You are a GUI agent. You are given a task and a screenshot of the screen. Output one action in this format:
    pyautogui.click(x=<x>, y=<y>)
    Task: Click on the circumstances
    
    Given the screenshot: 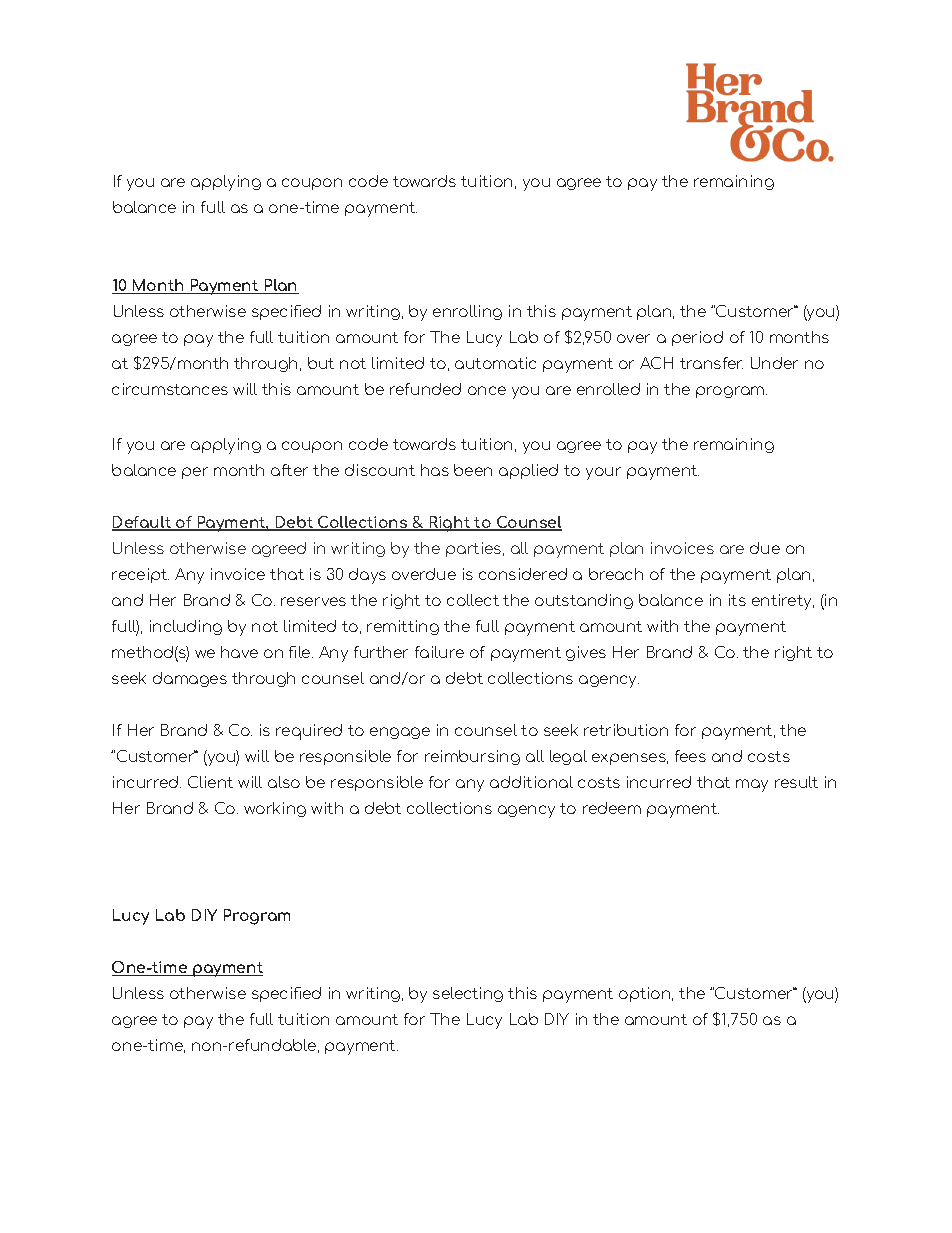 What is the action you would take?
    pyautogui.click(x=170, y=389)
